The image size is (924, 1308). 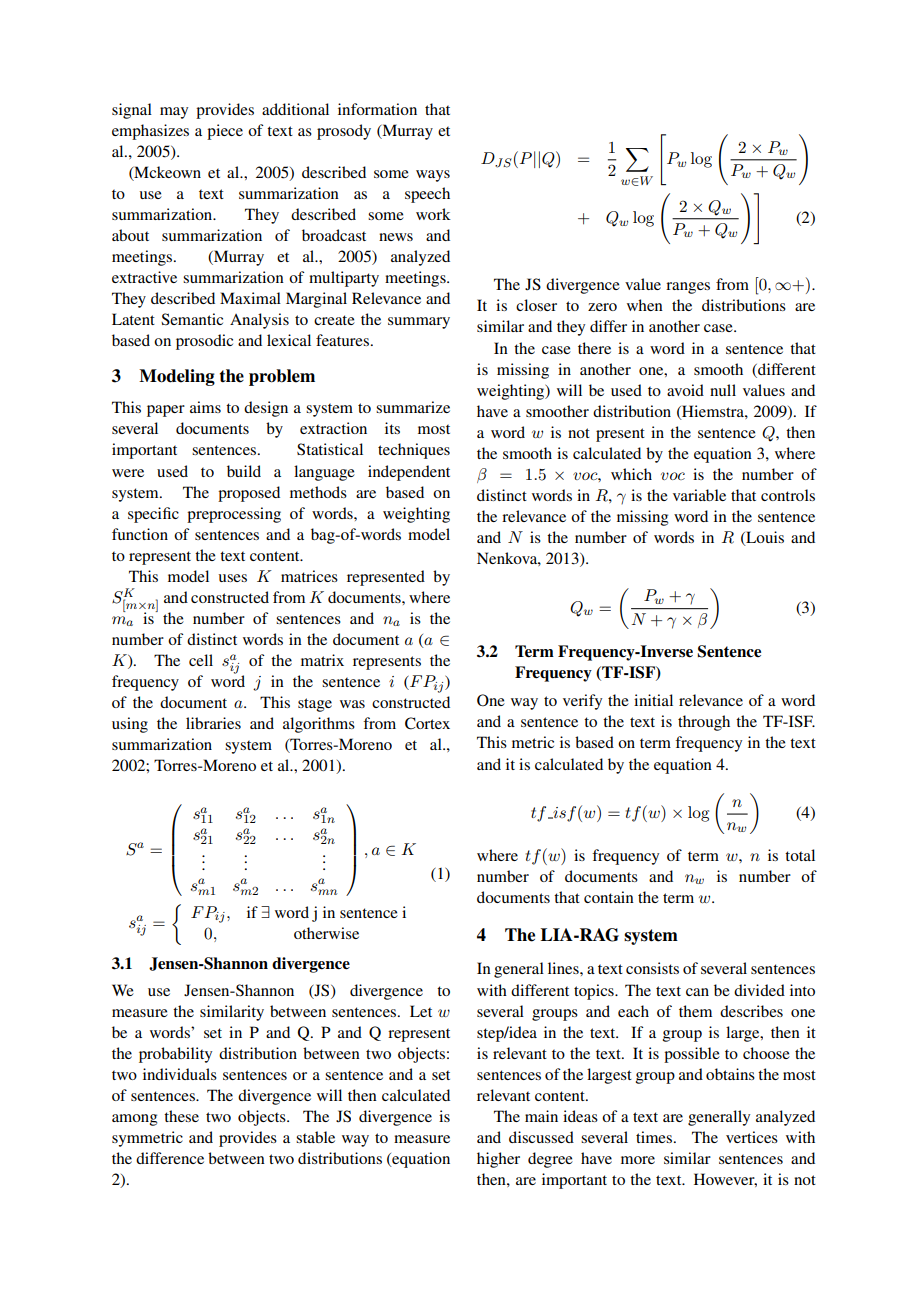 I want to click on independent, so click(x=409, y=473).
